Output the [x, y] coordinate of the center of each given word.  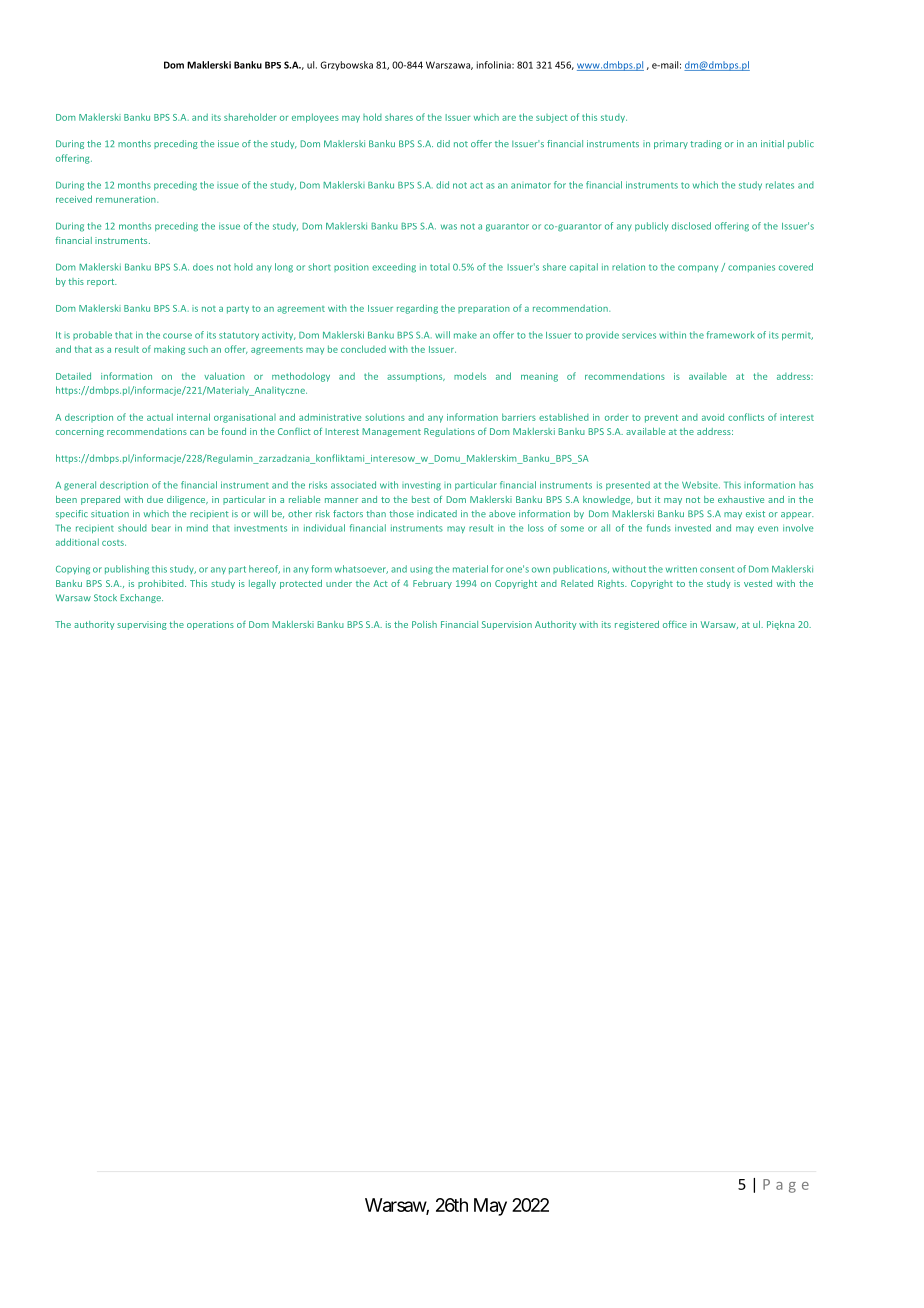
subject [552, 118]
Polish [424, 624]
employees [315, 118]
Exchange [141, 598]
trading [706, 144]
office [675, 624]
